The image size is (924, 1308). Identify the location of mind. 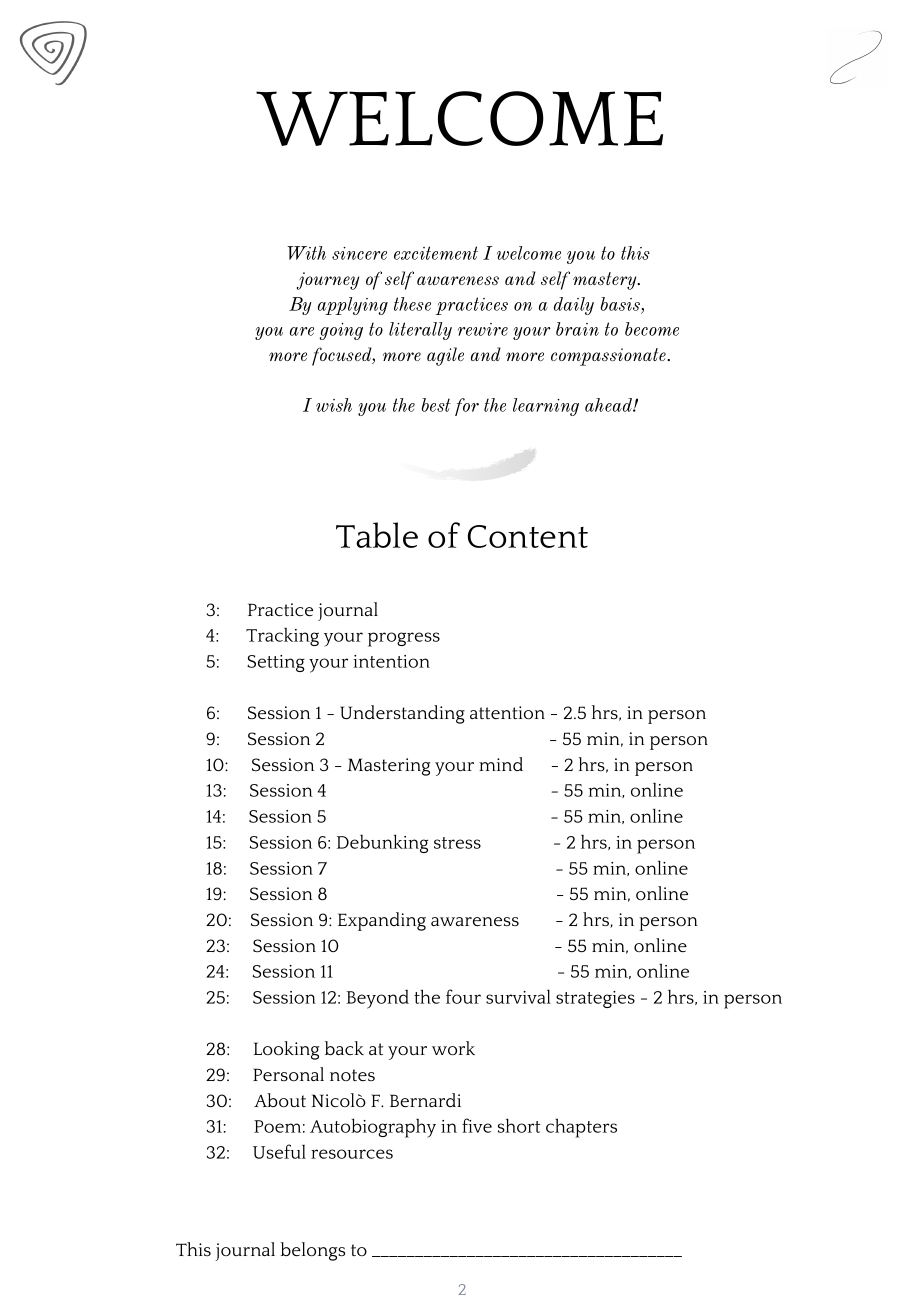
(501, 764).
